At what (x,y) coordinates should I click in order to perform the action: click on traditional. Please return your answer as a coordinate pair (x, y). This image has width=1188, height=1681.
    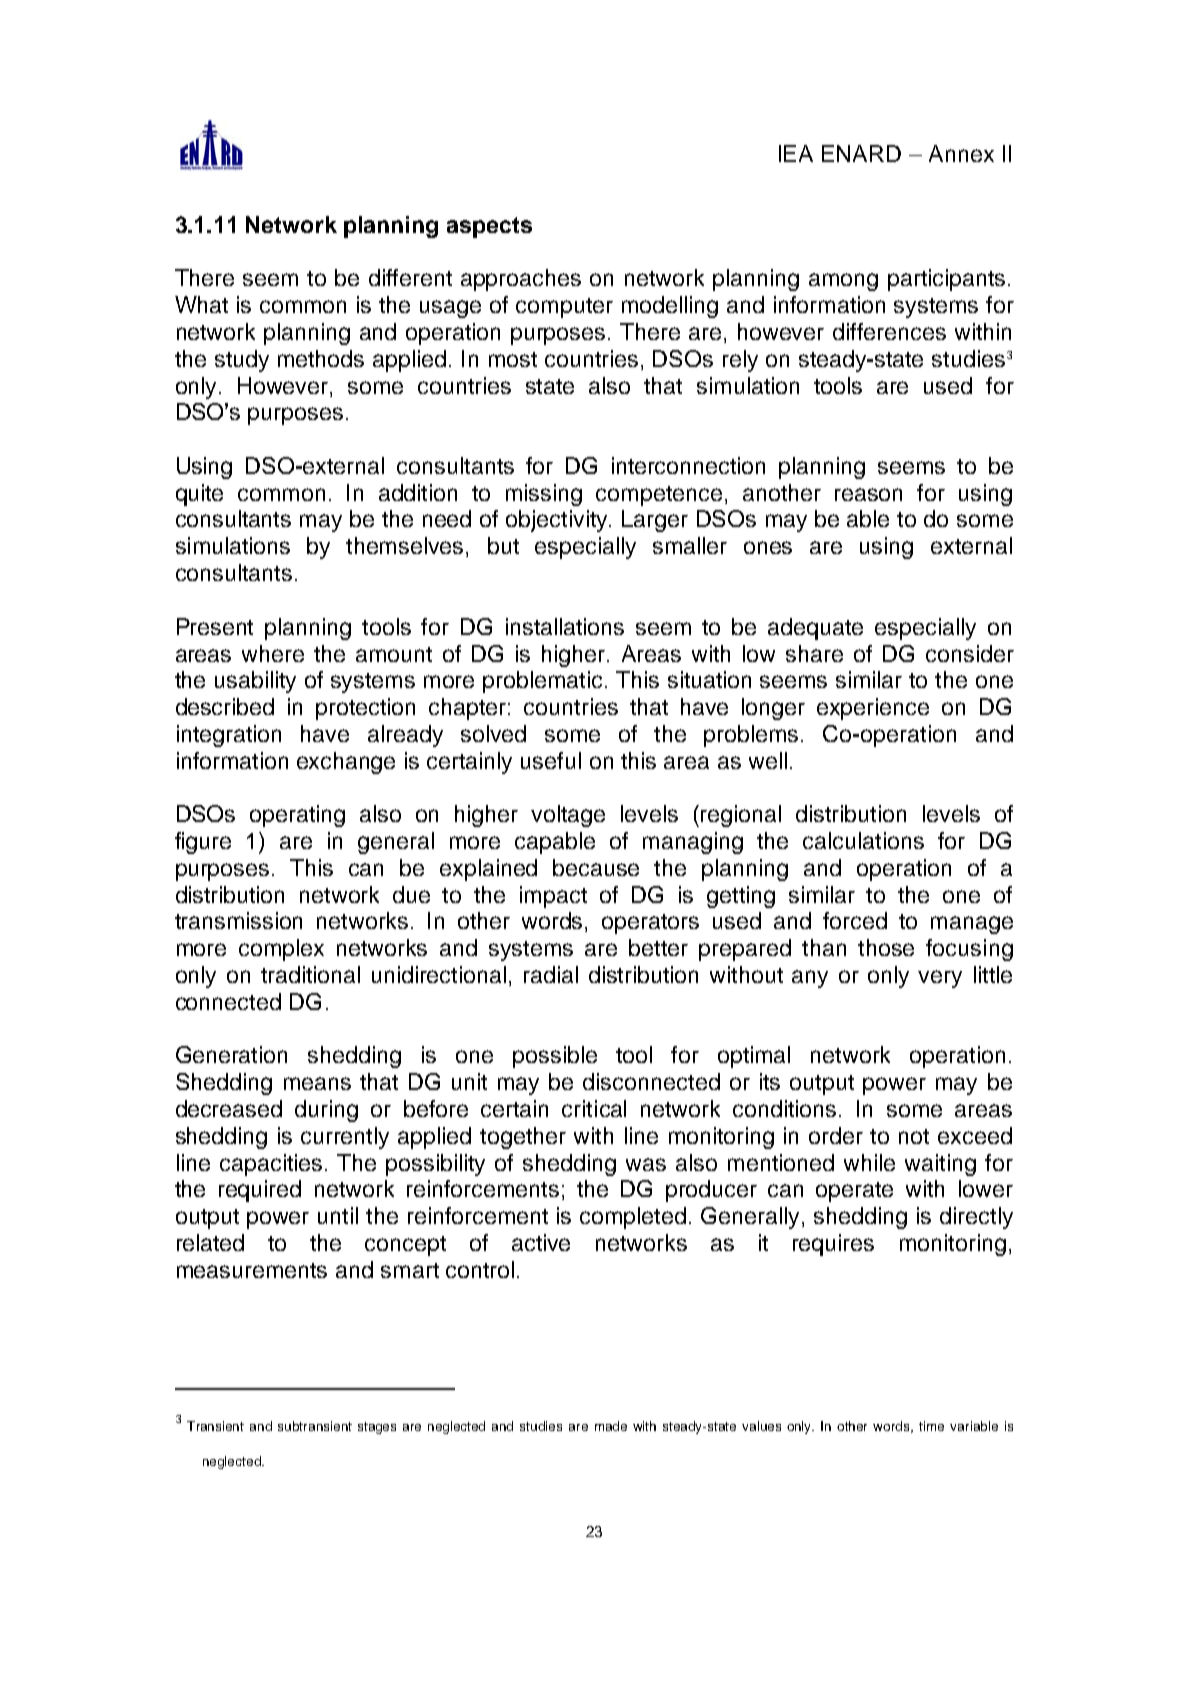
    Looking at the image, I should click on (310, 974).
